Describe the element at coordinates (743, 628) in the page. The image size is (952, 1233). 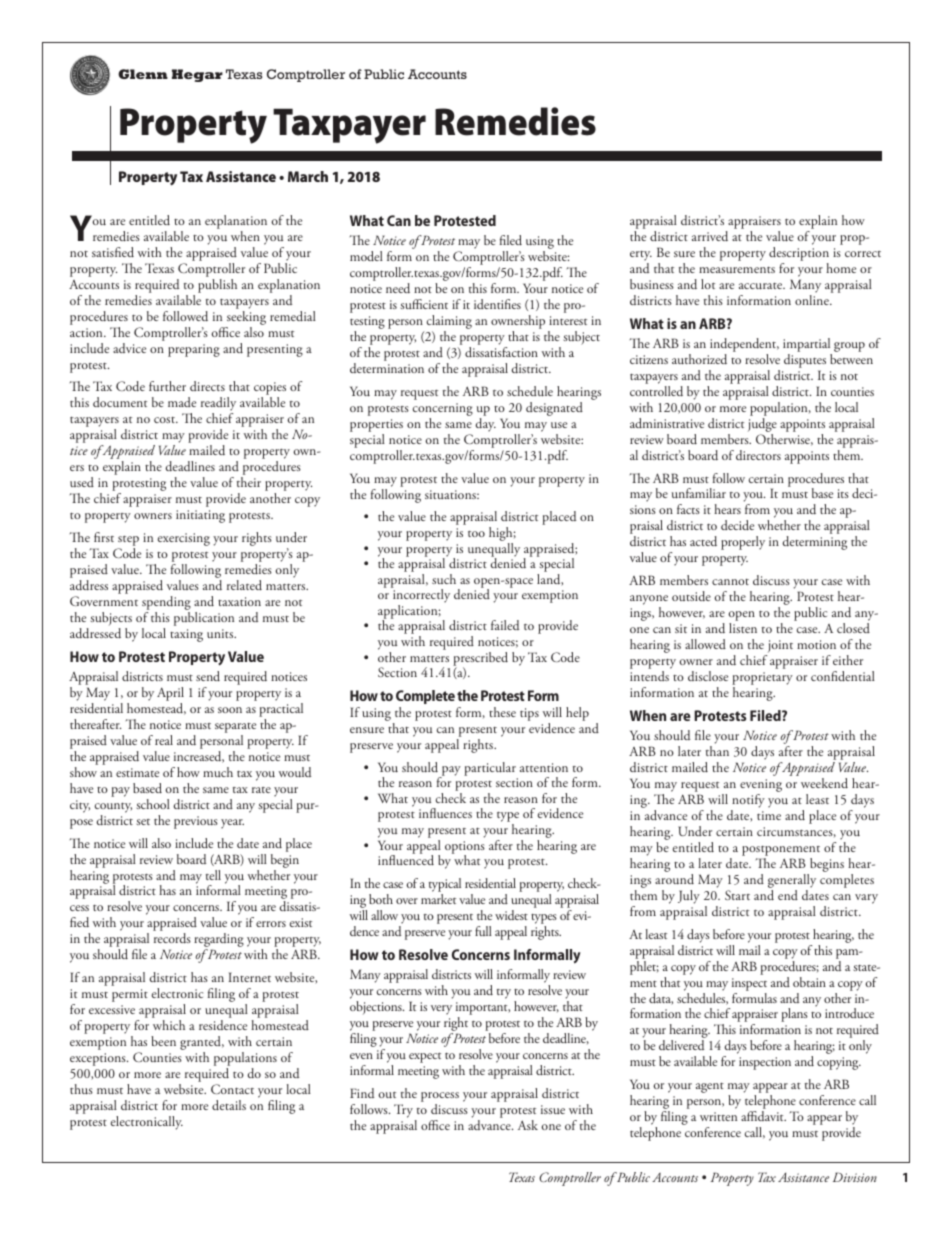
I see `listen` at that location.
